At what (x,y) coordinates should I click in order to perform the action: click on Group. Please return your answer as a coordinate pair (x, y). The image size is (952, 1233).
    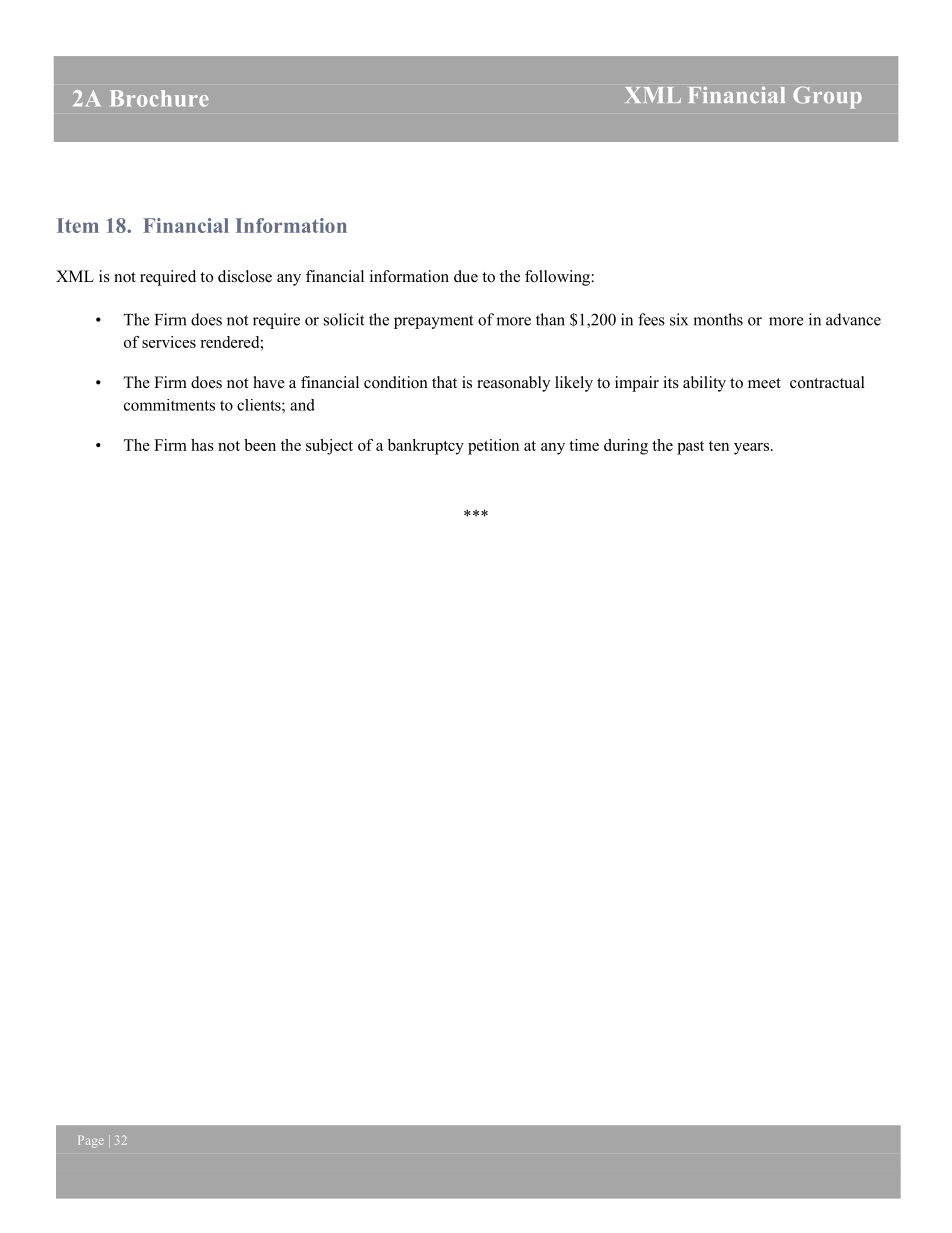
    Looking at the image, I should click on (827, 97).
